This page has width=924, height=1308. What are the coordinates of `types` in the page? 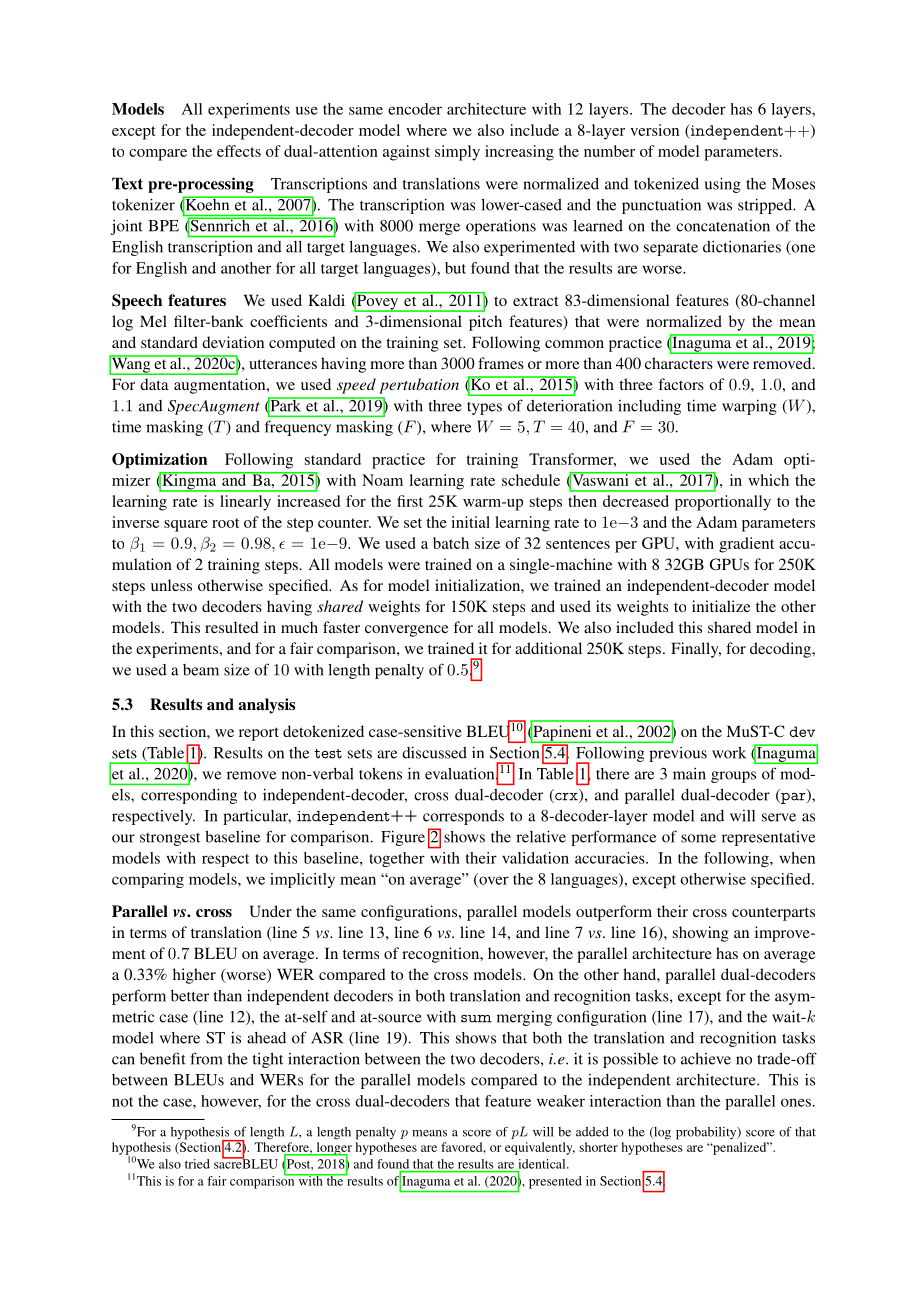 It's located at (484, 408).
